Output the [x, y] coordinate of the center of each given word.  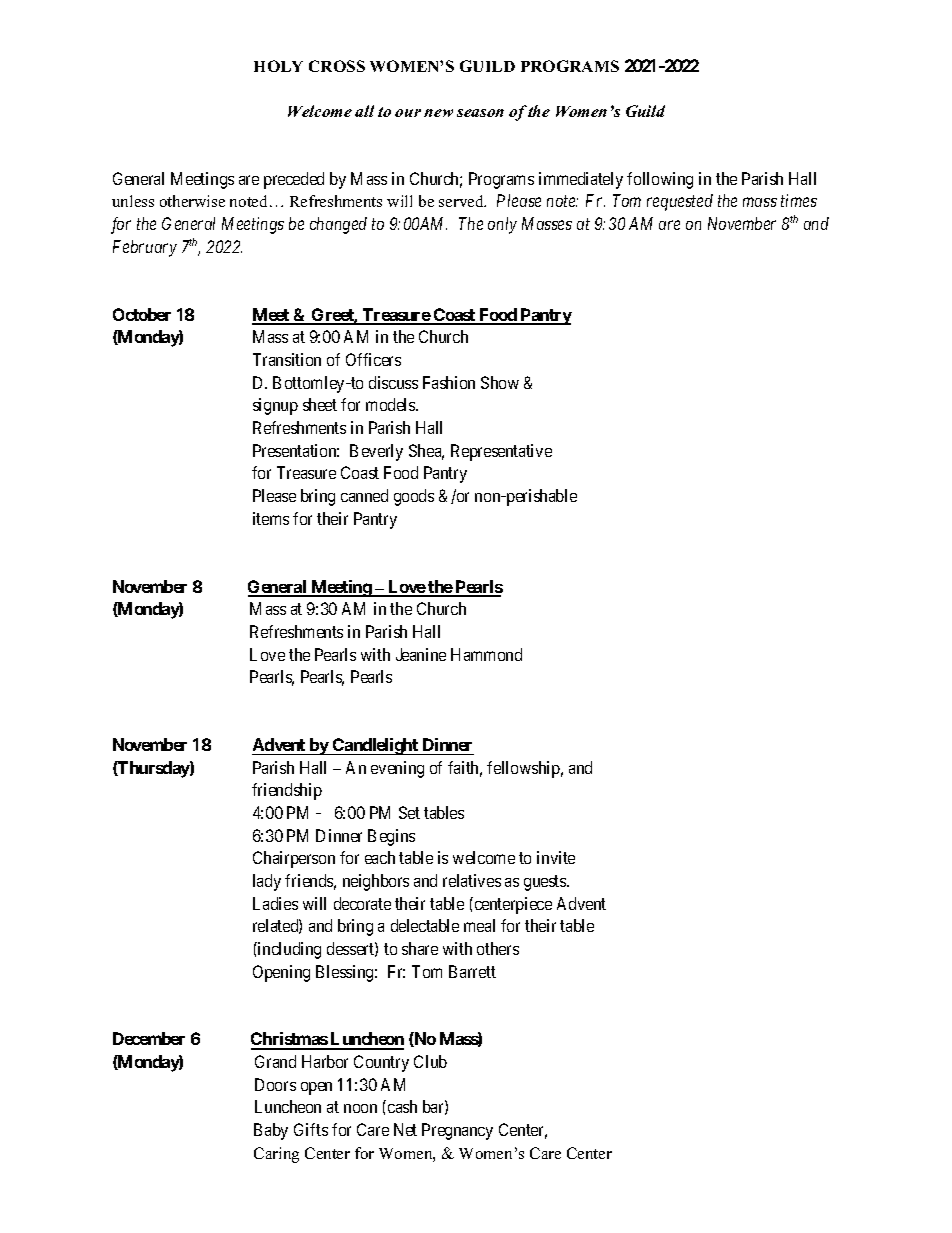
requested [680, 202]
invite [556, 857]
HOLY [278, 66]
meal [479, 925]
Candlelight [375, 746]
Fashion [449, 382]
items [271, 518]
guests [546, 883]
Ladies [275, 903]
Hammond [486, 654]
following [660, 180]
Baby [271, 1131]
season [480, 113]
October [142, 314]
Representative [501, 452]
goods [414, 497]
